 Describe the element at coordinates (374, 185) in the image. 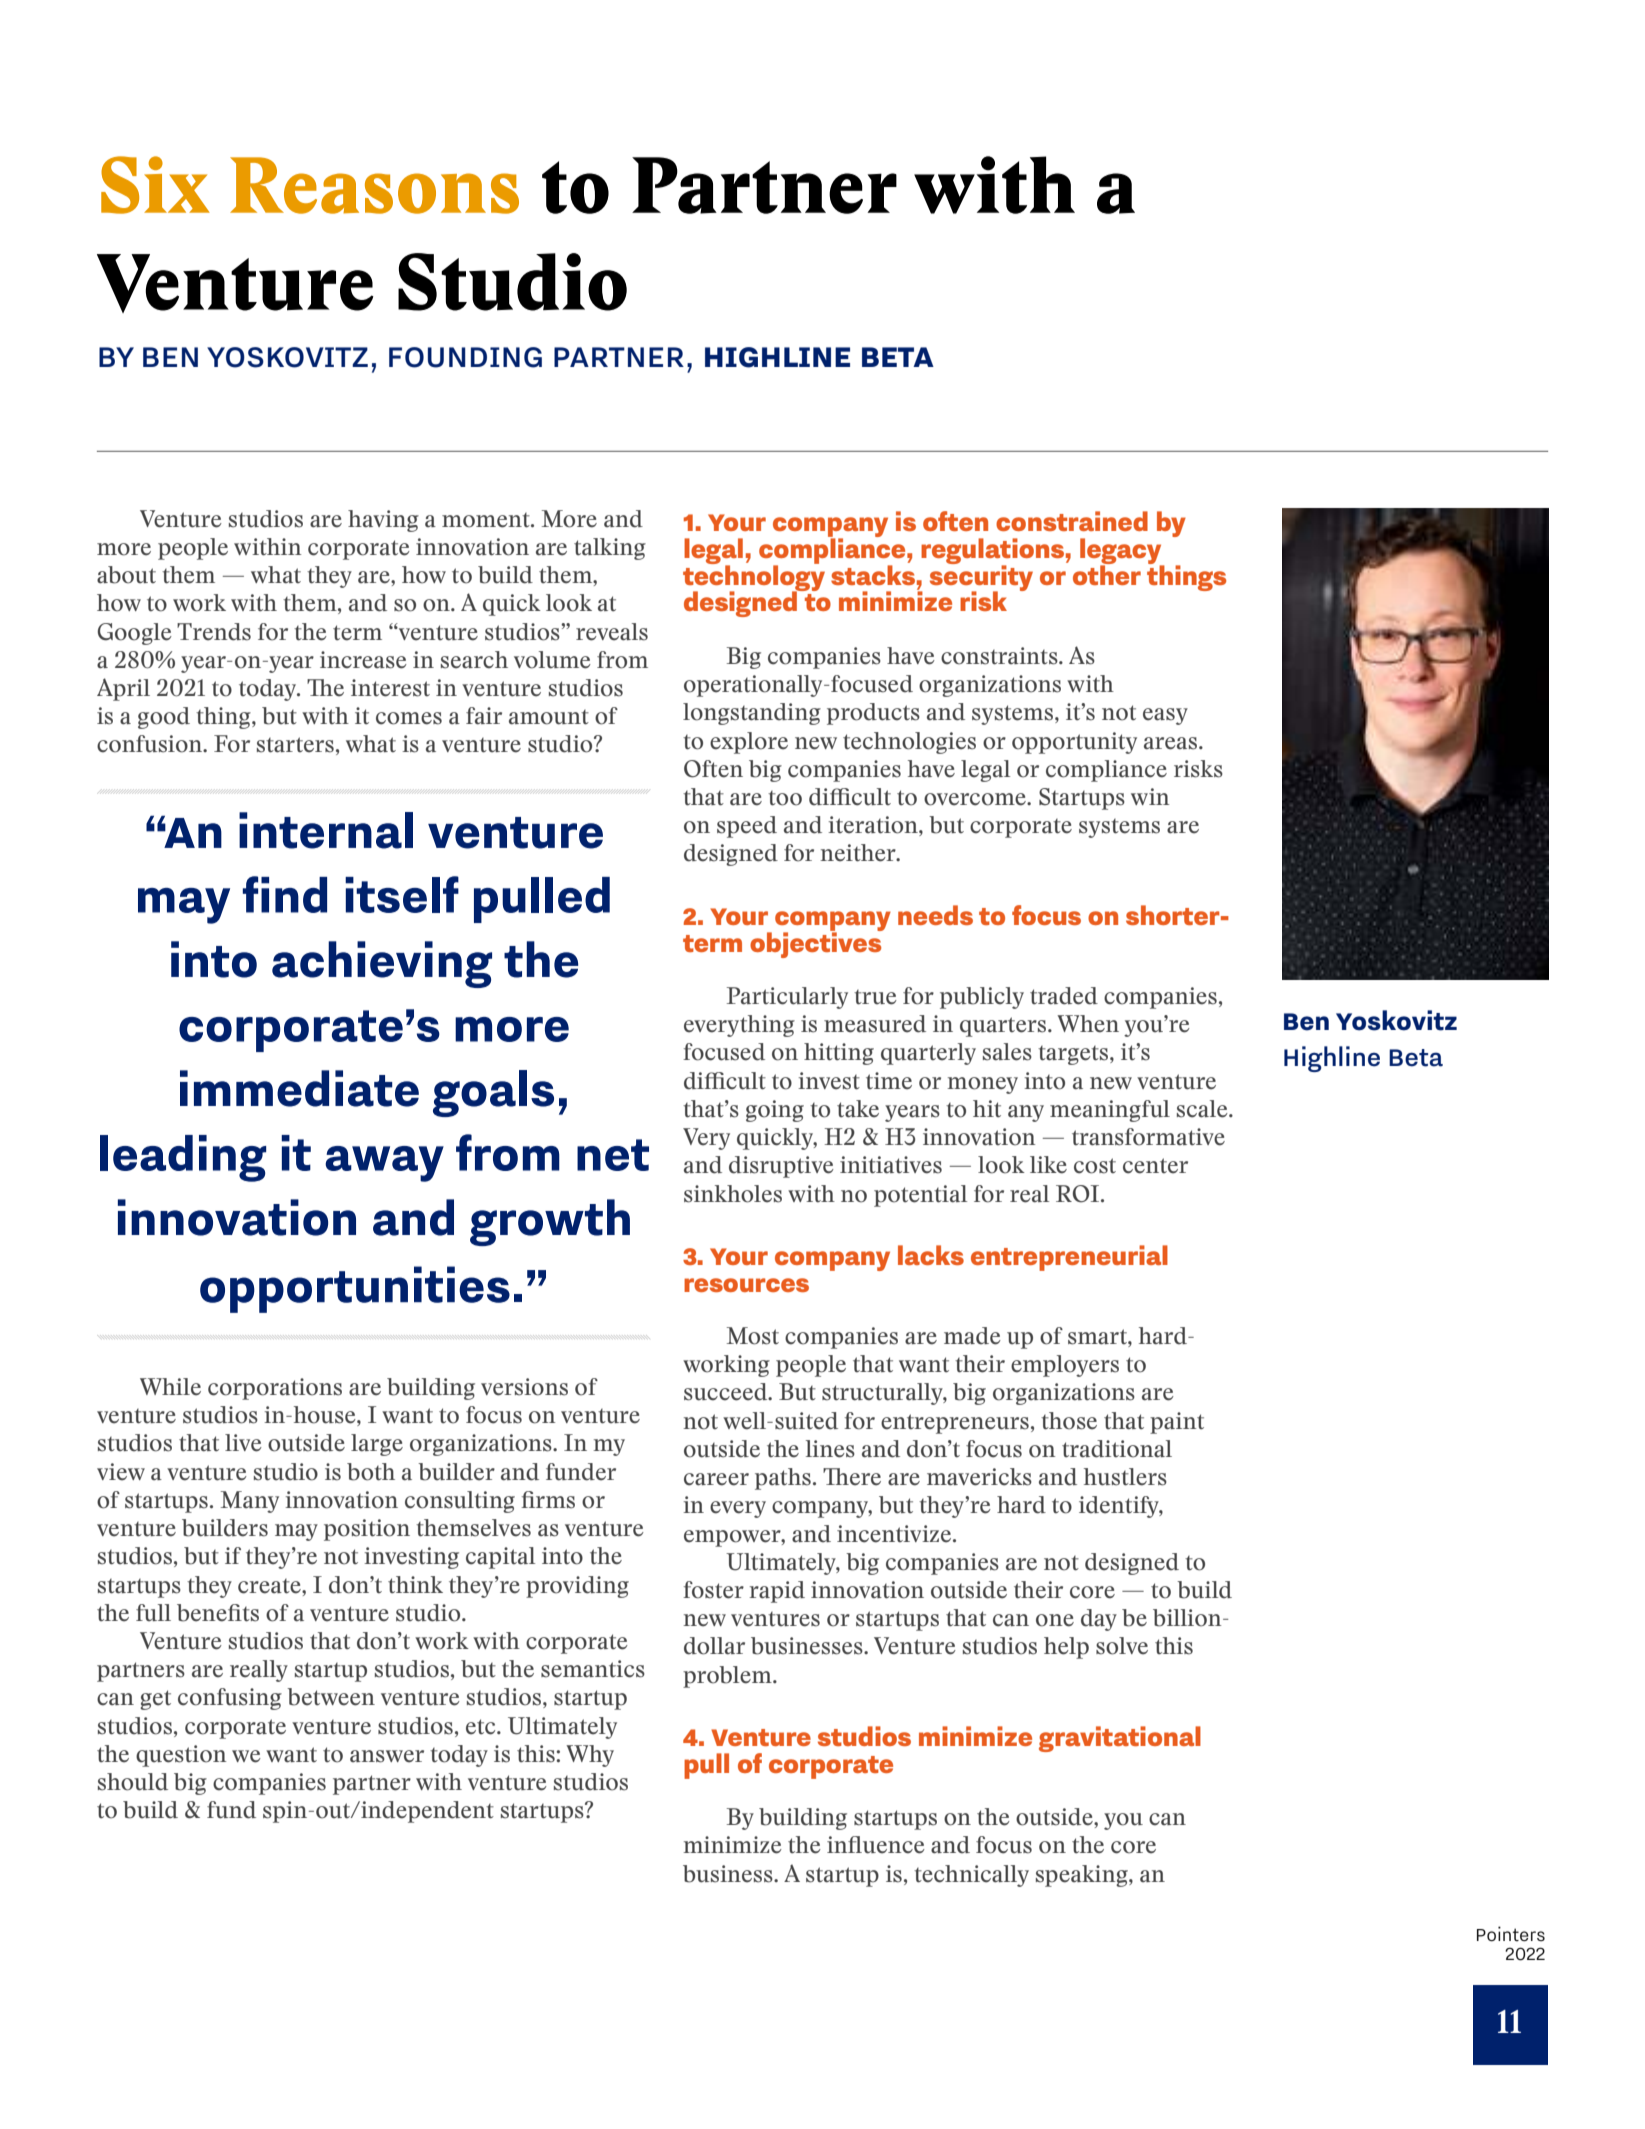

I see `Reasons` at that location.
